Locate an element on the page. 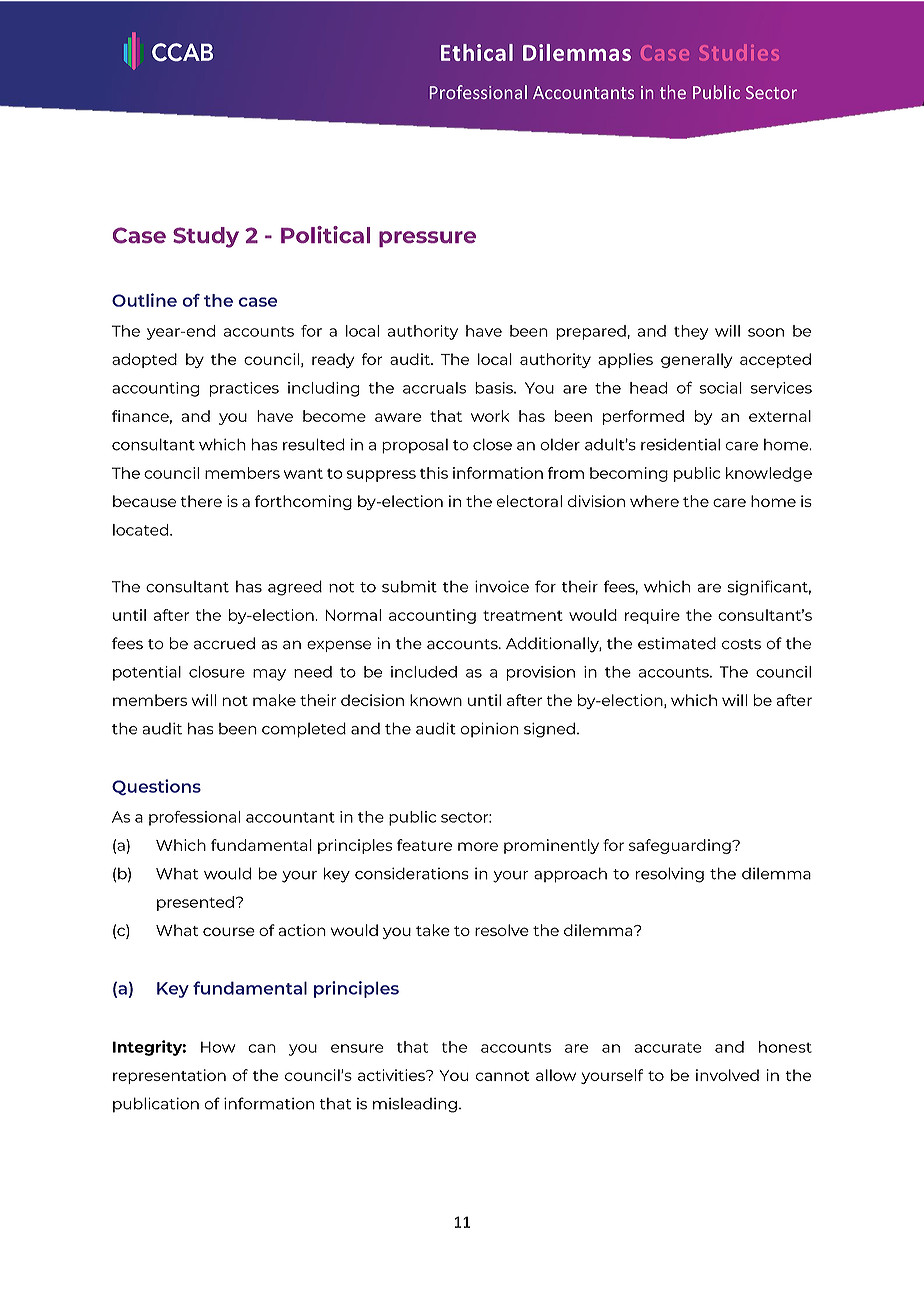 The image size is (924, 1308). Ethical is located at coordinates (477, 52).
